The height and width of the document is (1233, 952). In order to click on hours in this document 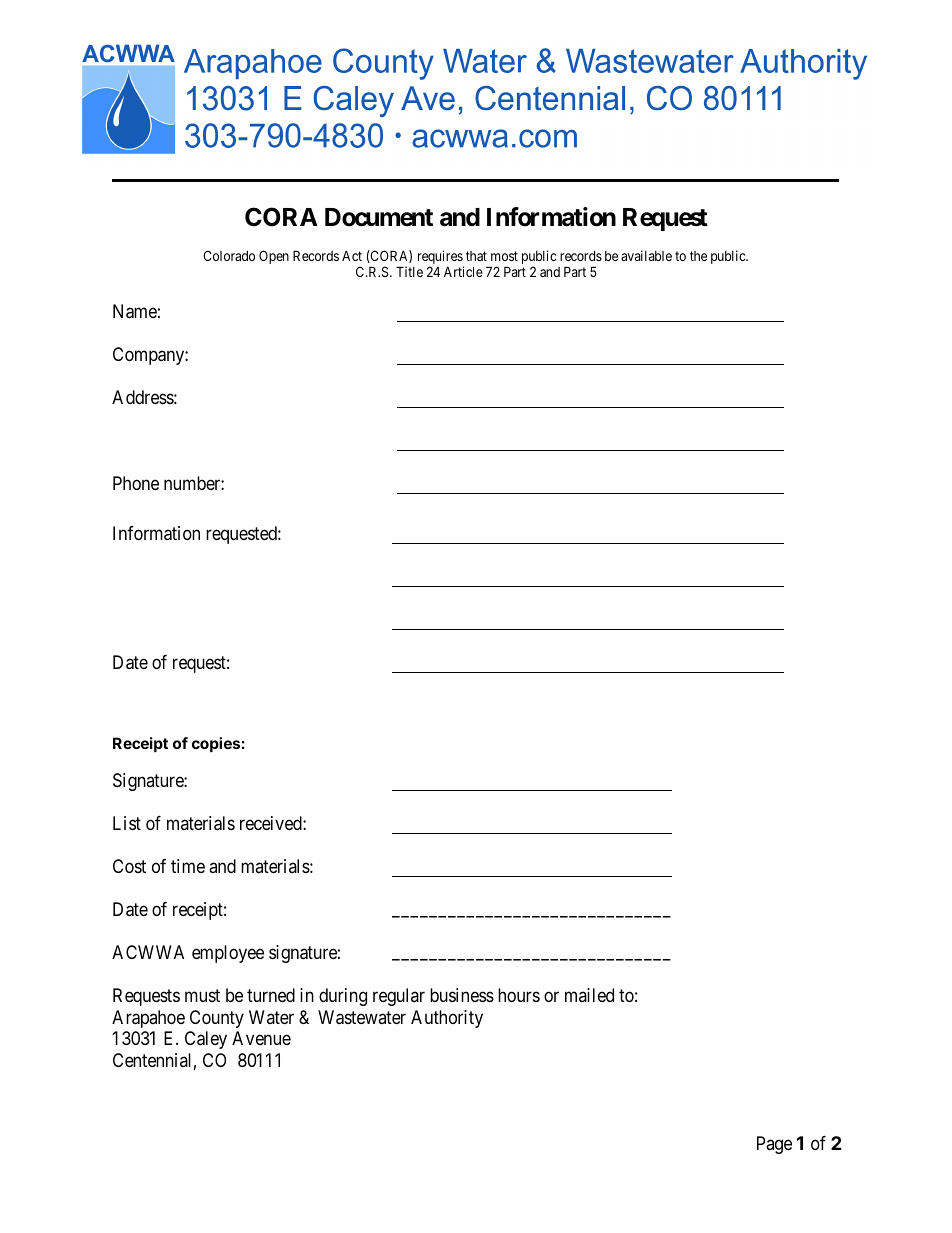, I will do `click(519, 995)`.
